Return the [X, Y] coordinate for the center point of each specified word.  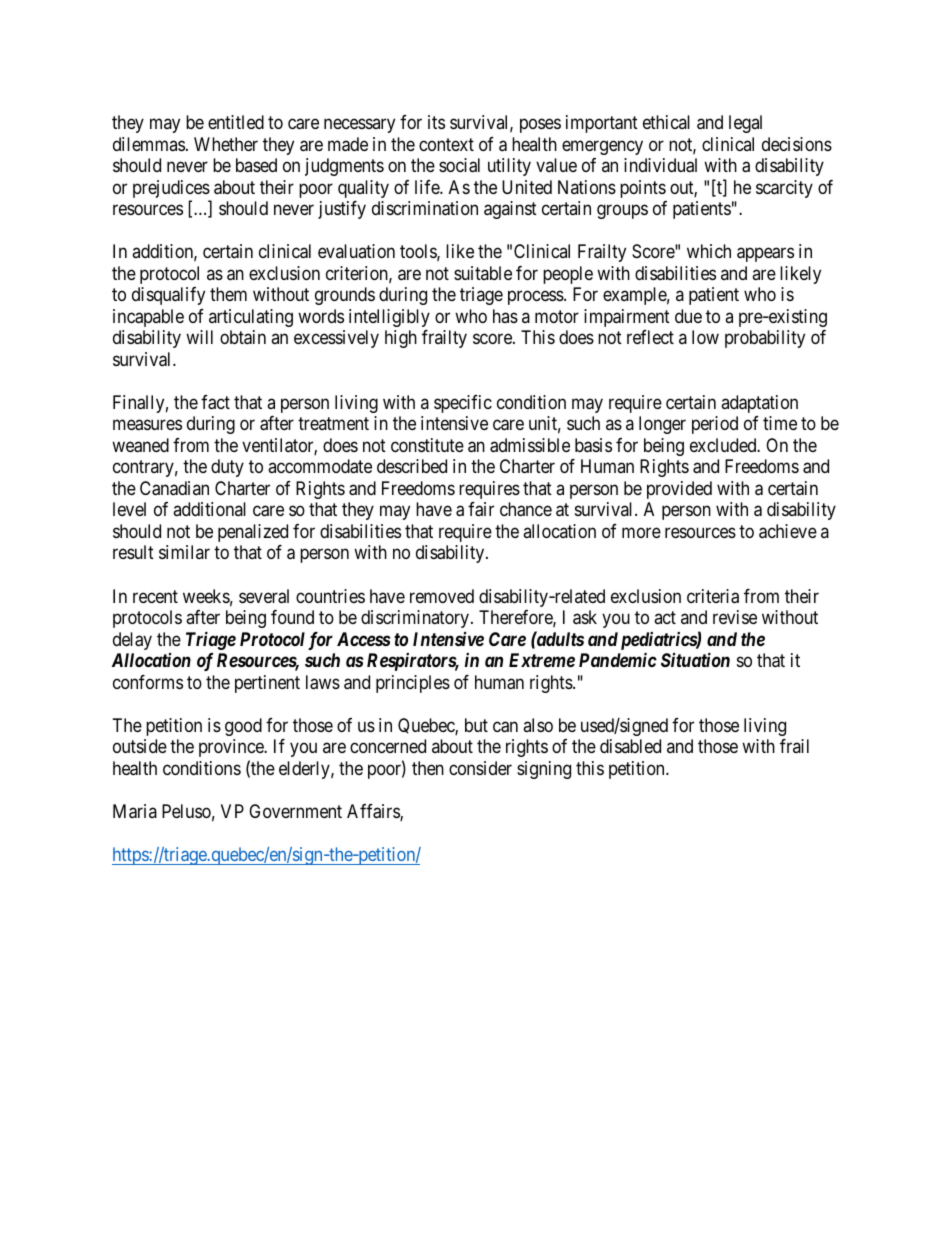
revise [735, 617]
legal [745, 124]
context [446, 144]
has [505, 316]
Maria [135, 811]
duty [227, 468]
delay [132, 641]
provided [679, 490]
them [228, 294]
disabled [630, 746]
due [688, 316]
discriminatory [416, 619]
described [412, 466]
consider [480, 768]
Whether [226, 144]
